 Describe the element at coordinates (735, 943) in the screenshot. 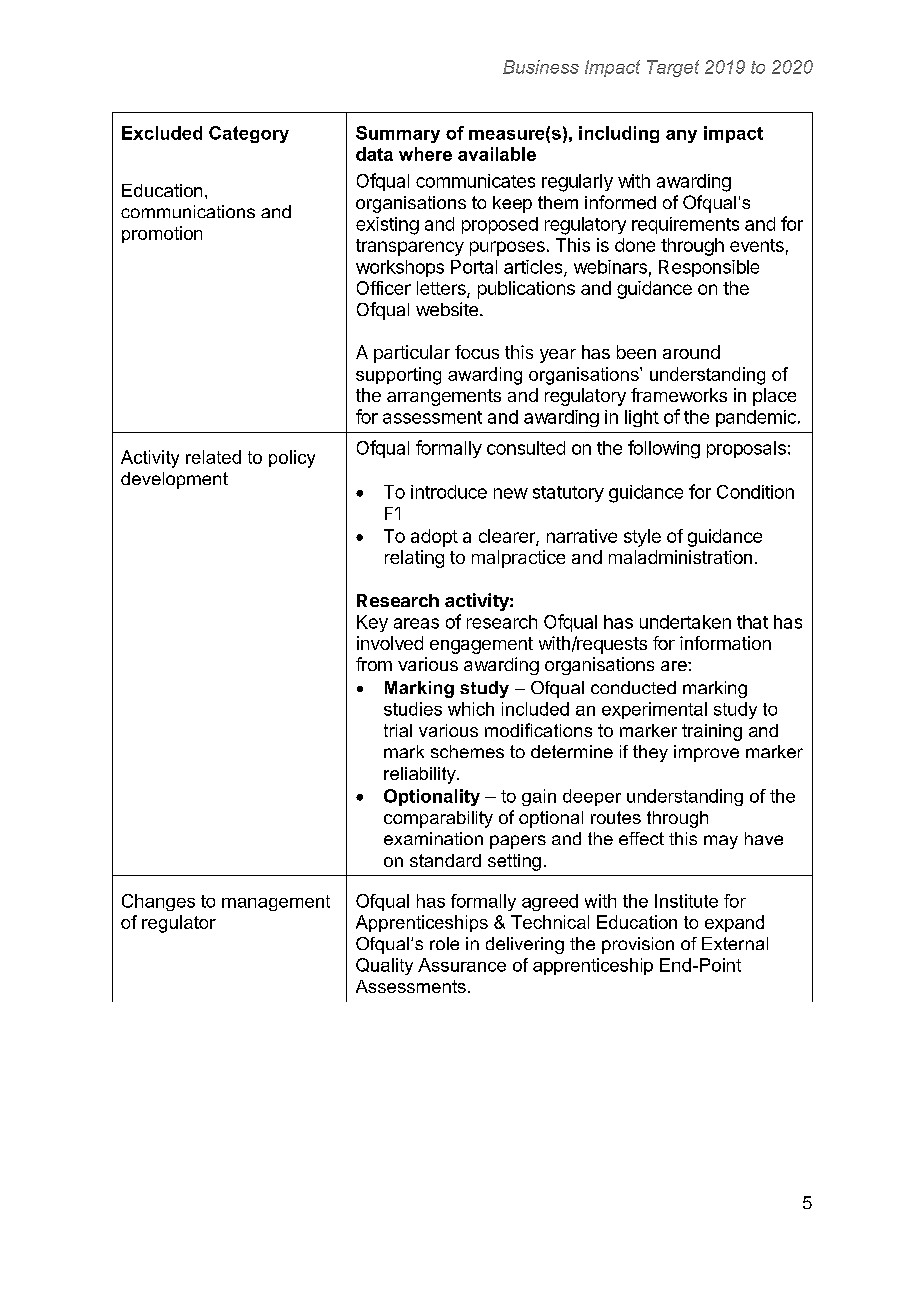

I see `External` at that location.
